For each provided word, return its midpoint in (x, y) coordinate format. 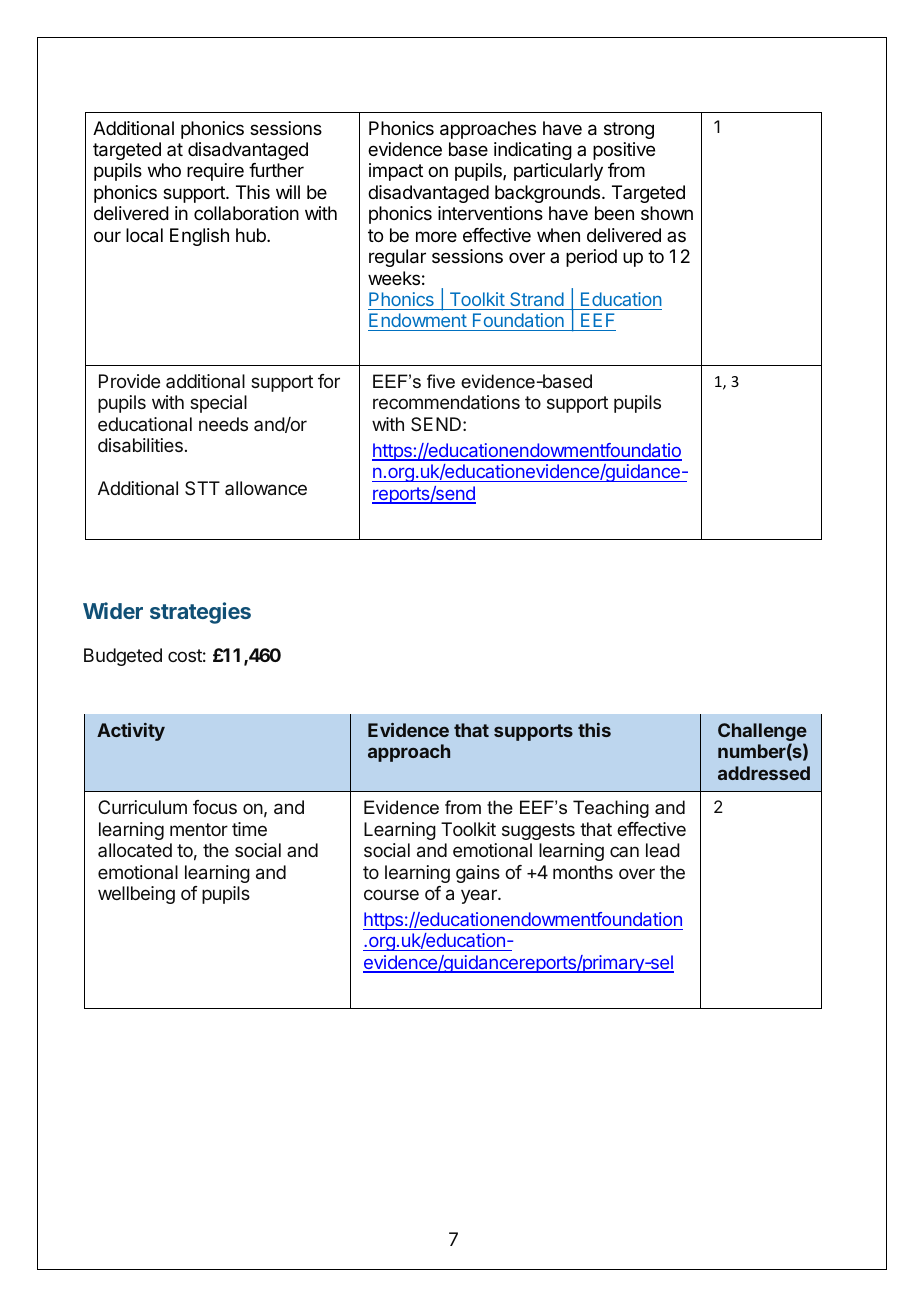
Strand (537, 299)
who (164, 170)
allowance (266, 488)
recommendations (446, 402)
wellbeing (136, 895)
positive (624, 151)
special (218, 404)
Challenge (762, 733)
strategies (200, 613)
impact (396, 172)
